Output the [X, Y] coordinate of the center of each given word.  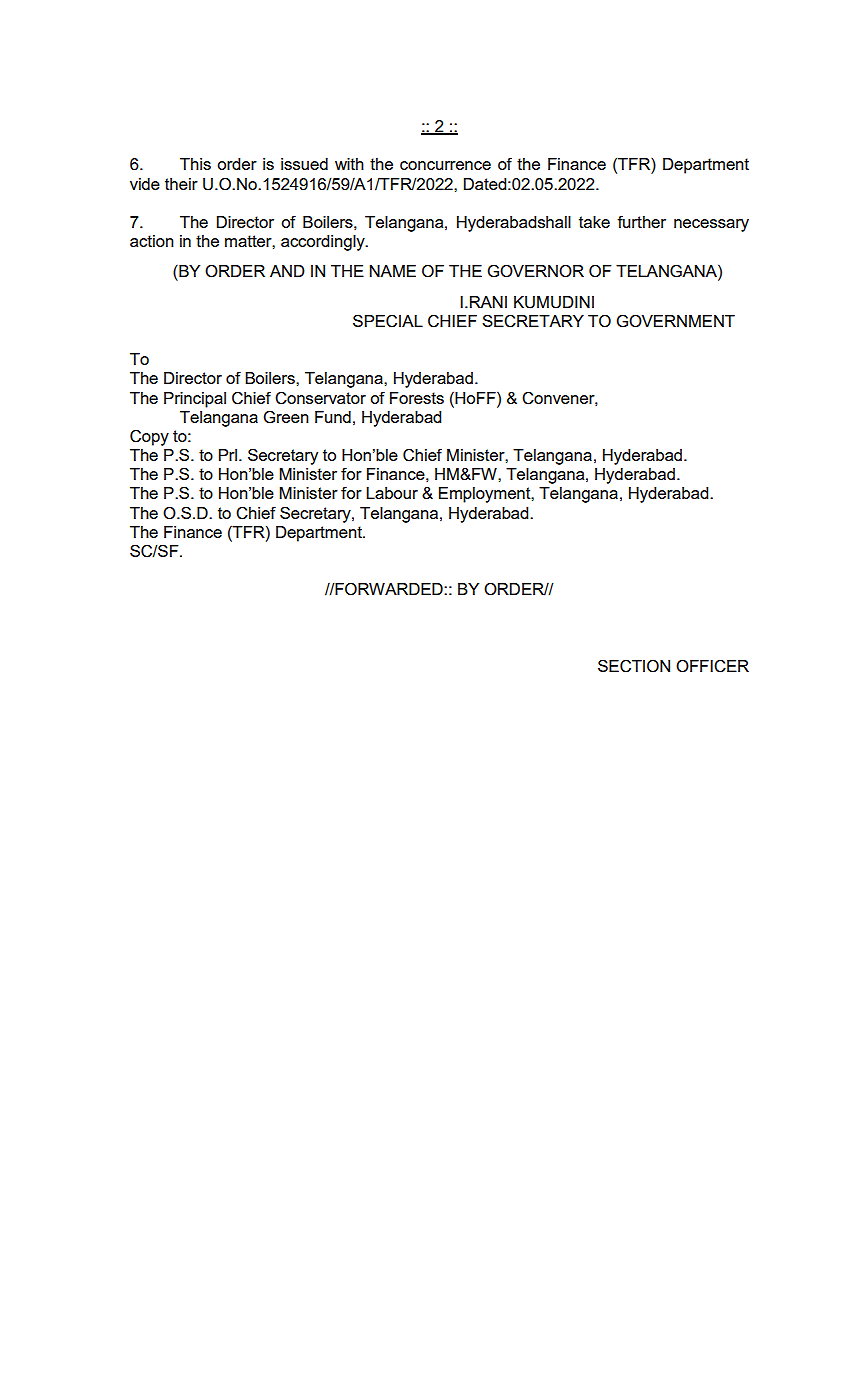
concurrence [445, 165]
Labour [392, 493]
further [641, 221]
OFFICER [712, 666]
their [181, 184]
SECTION [634, 666]
